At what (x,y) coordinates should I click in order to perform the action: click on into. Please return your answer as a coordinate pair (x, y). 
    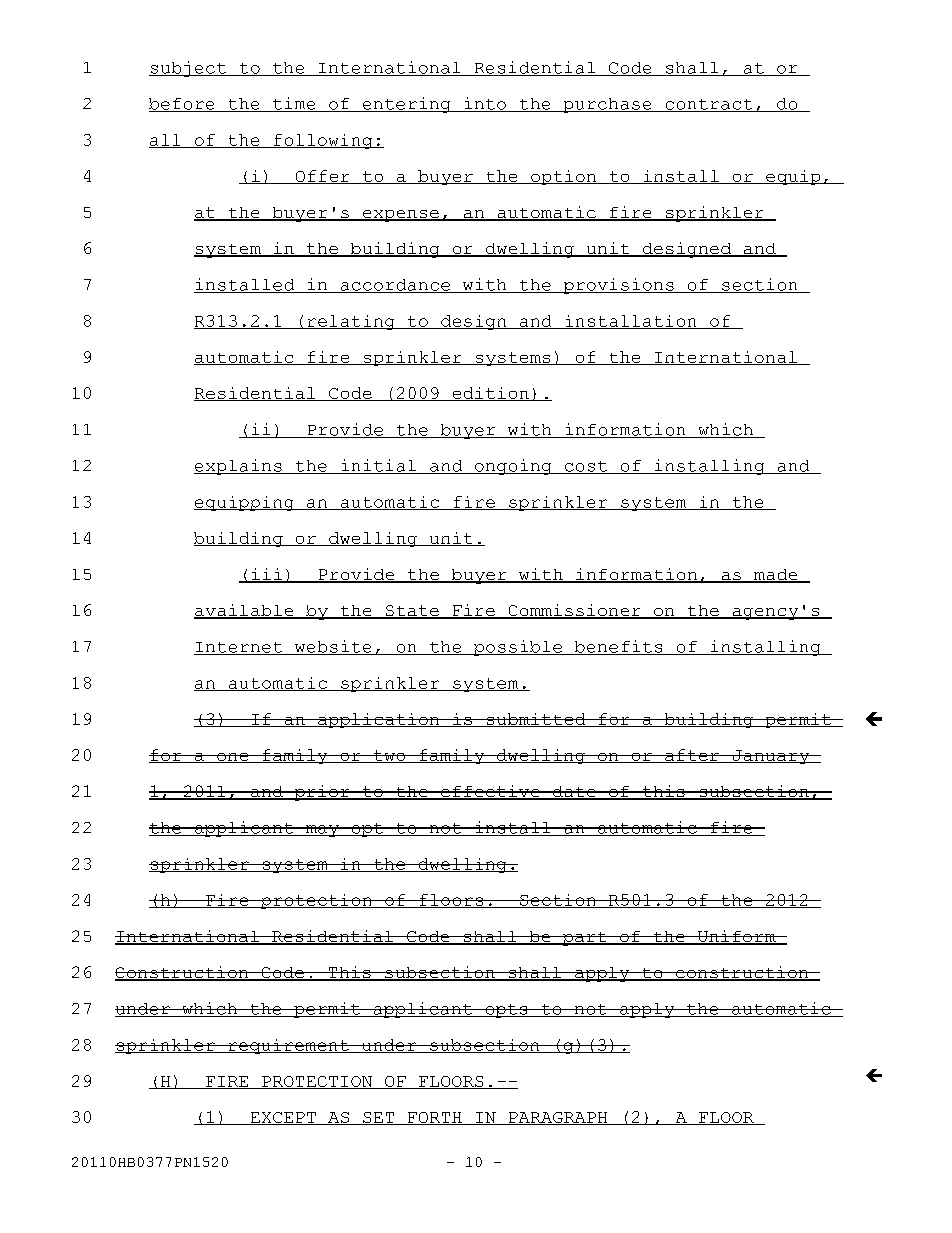
    Looking at the image, I should click on (485, 104).
